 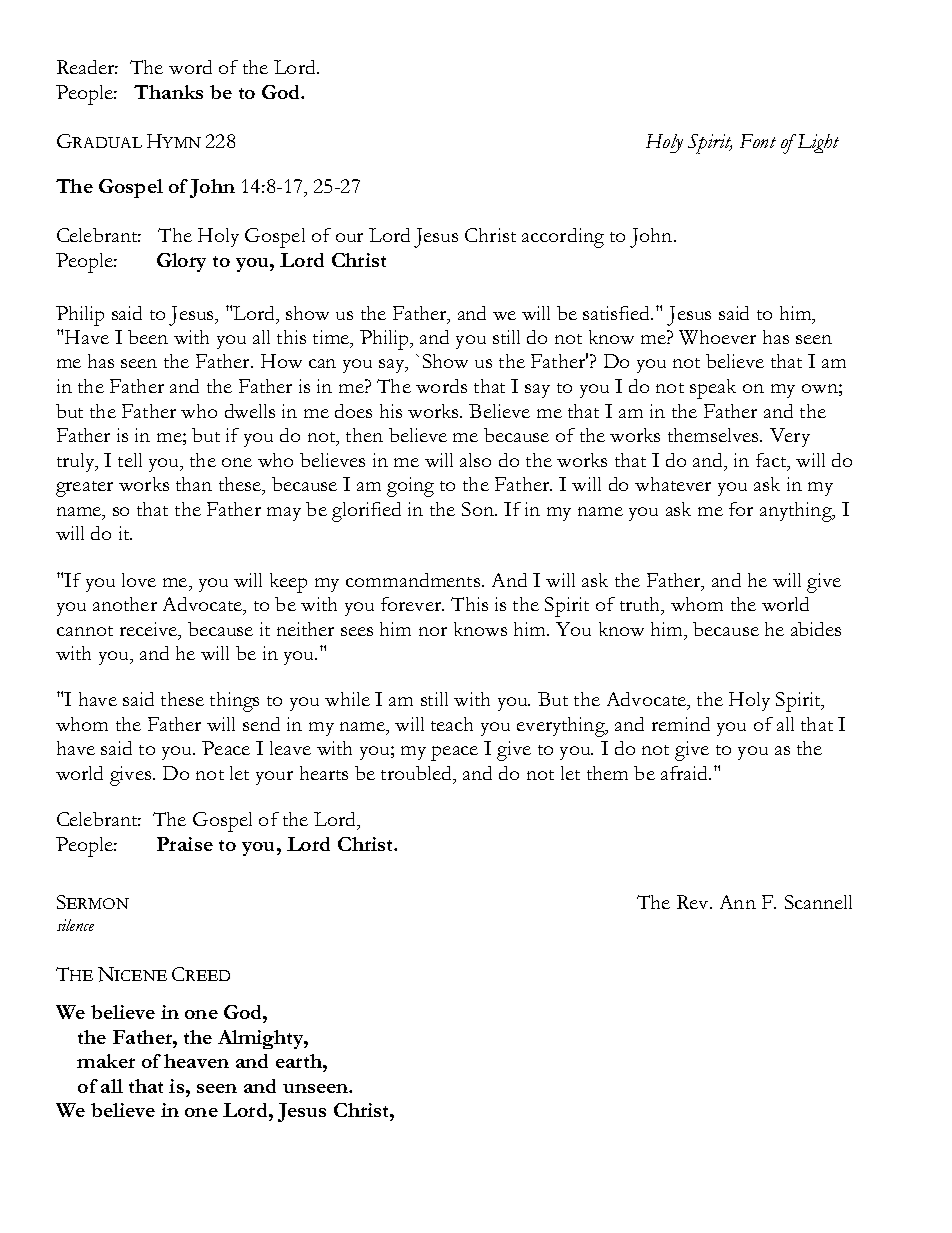 I want to click on also, so click(x=475, y=460).
